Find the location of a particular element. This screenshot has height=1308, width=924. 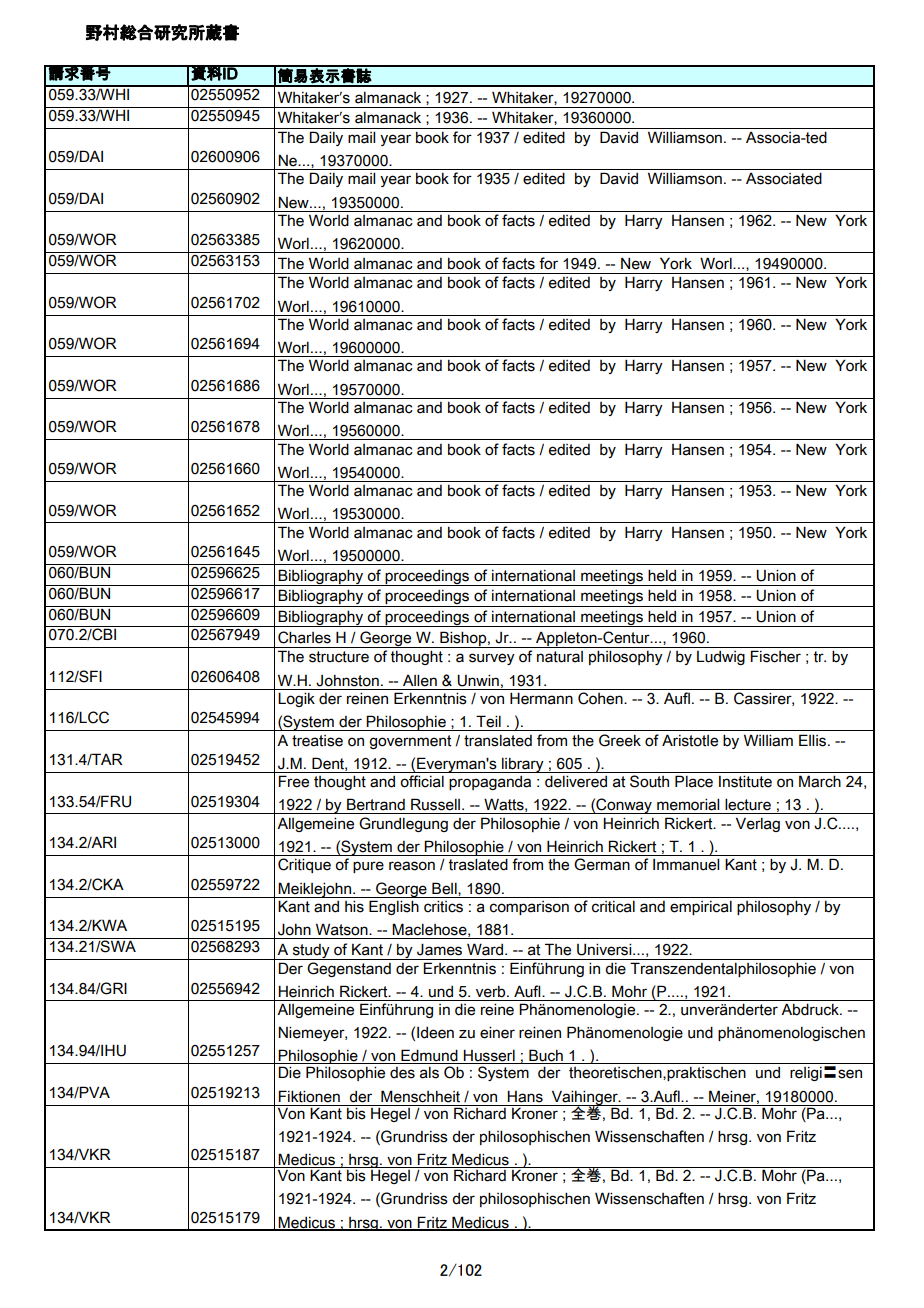

empirical is located at coordinates (701, 908).
